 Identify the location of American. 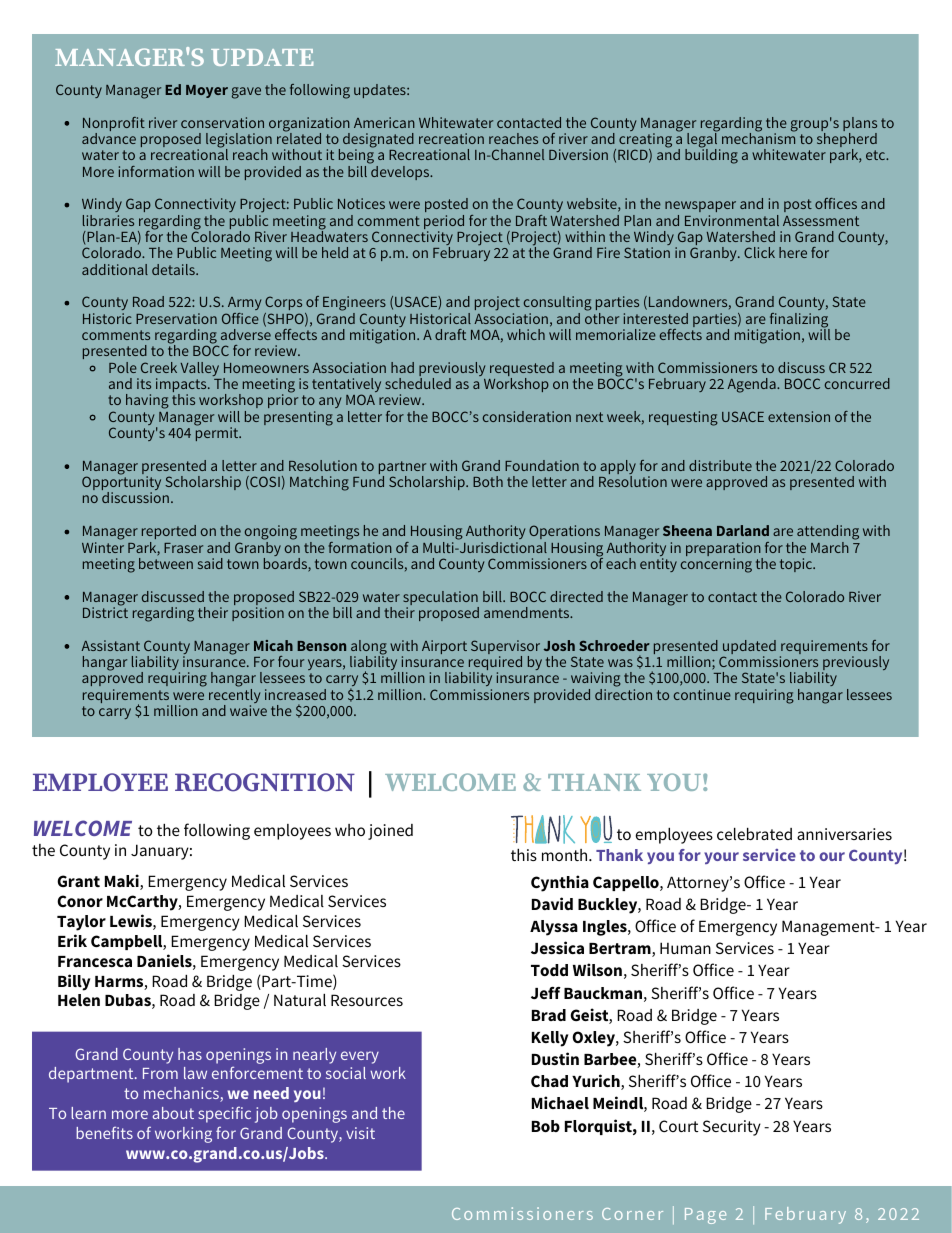
(384, 122).
